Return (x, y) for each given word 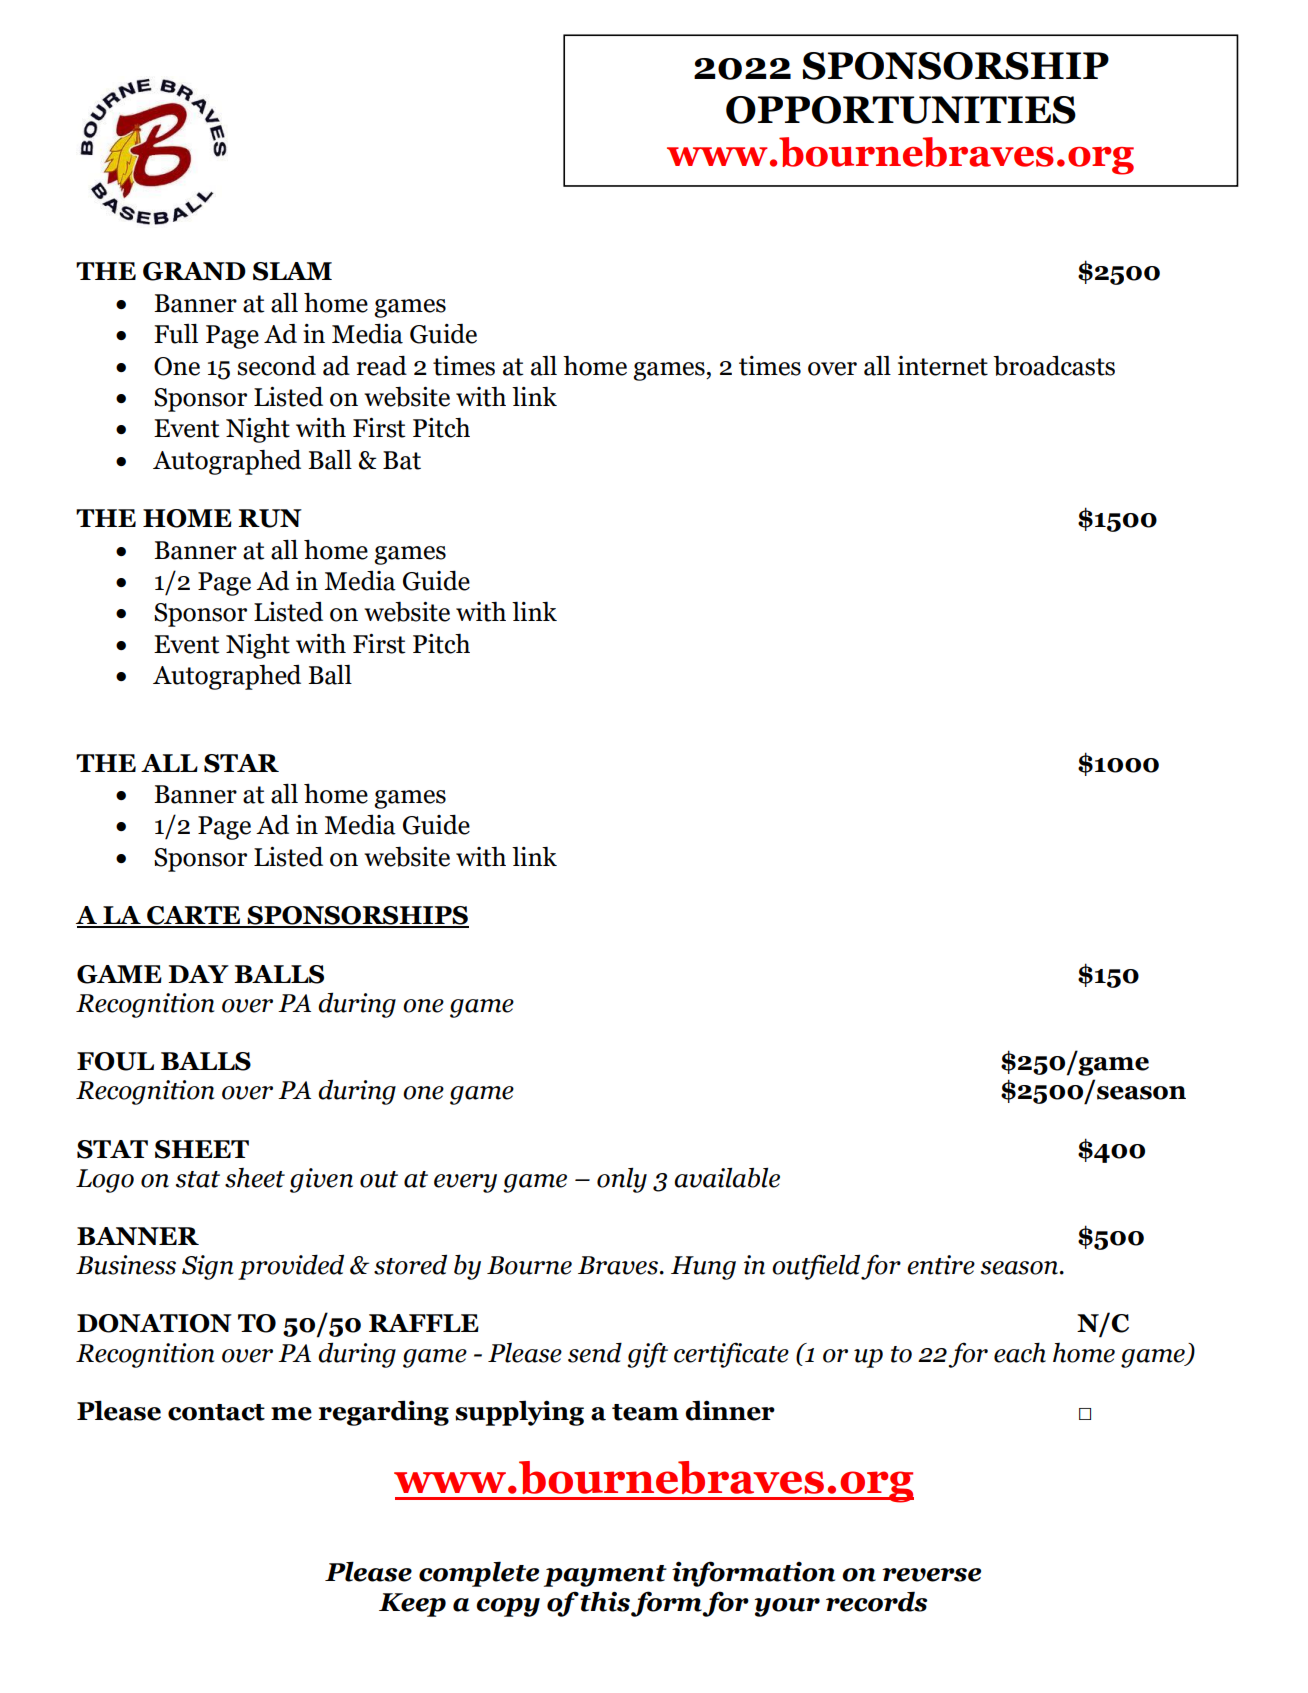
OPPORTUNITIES (901, 110)
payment (605, 1576)
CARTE (194, 916)
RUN (270, 518)
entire (941, 1265)
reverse (931, 1575)
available (727, 1177)
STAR (241, 763)
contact (216, 1412)
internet (943, 366)
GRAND (194, 271)
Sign (207, 1267)
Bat (402, 460)
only (622, 1180)
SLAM (292, 271)
